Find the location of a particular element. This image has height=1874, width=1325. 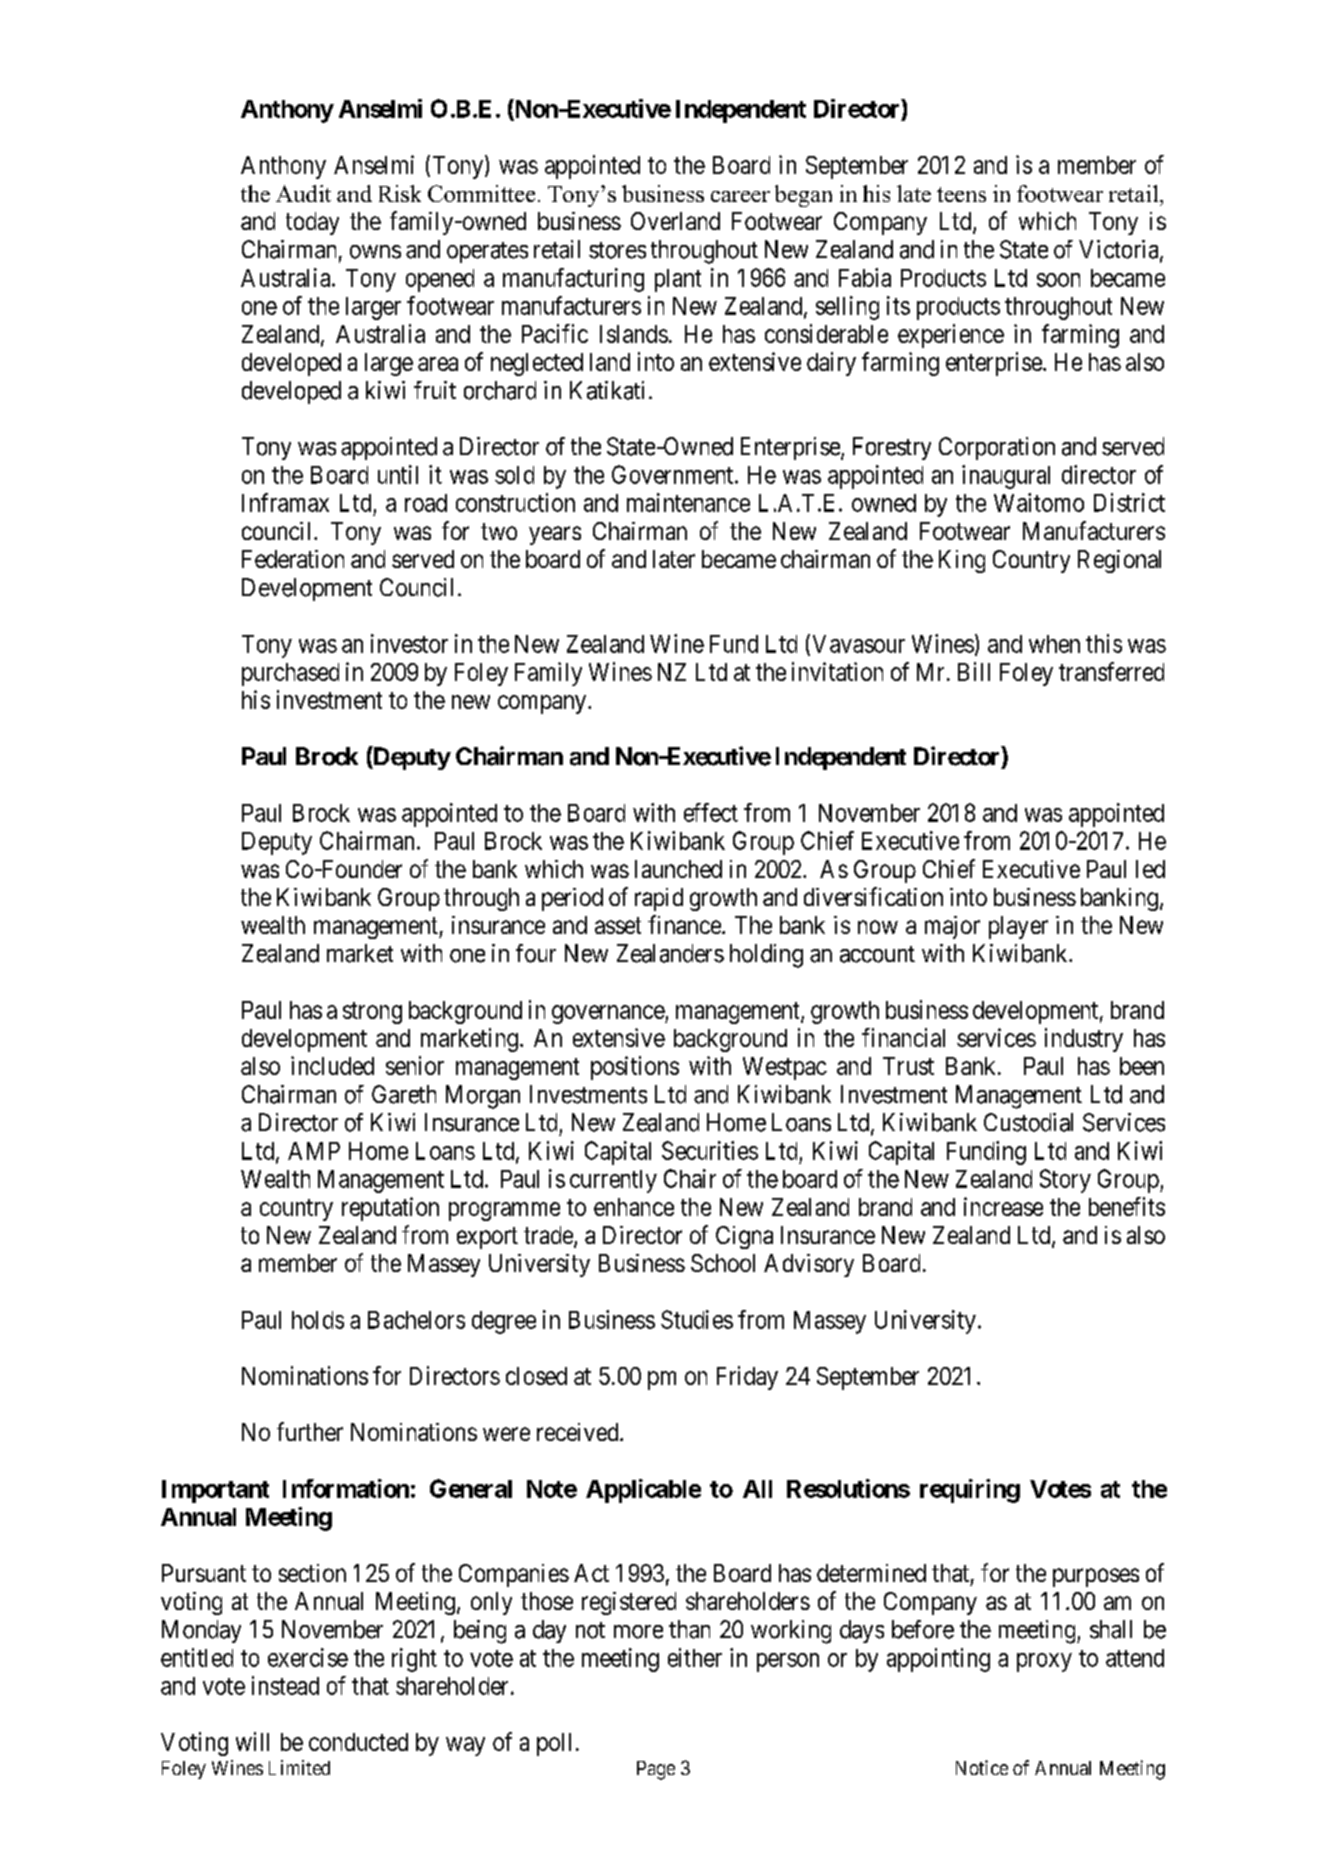

increase is located at coordinates (1003, 1206).
